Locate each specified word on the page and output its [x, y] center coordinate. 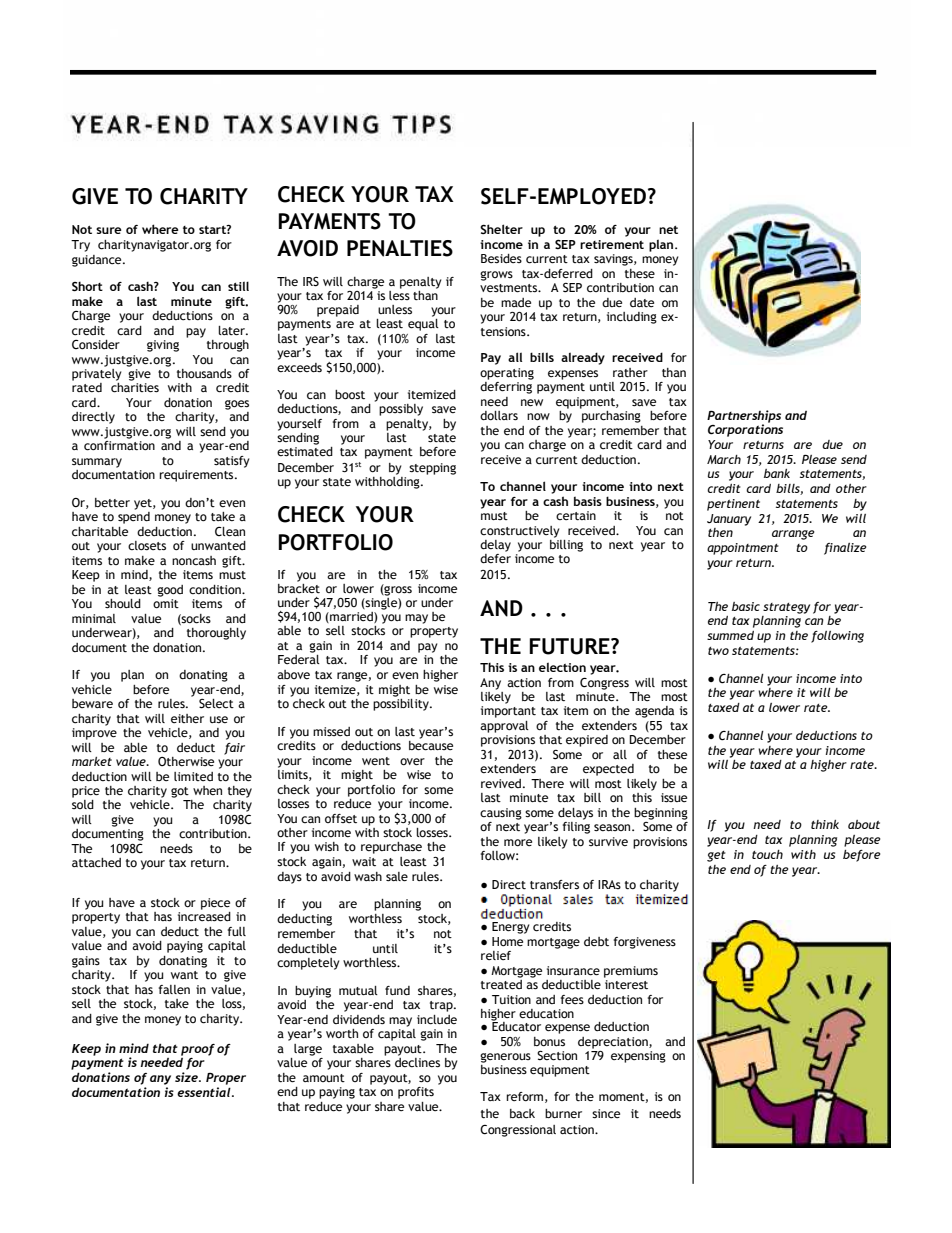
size [187, 1077]
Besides [501, 258]
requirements [197, 476]
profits [416, 1093]
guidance [98, 261]
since [606, 1114]
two [718, 651]
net [668, 230]
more [518, 842]
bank [777, 473]
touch [767, 854]
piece [215, 904]
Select [216, 704]
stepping [432, 469]
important [508, 712]
